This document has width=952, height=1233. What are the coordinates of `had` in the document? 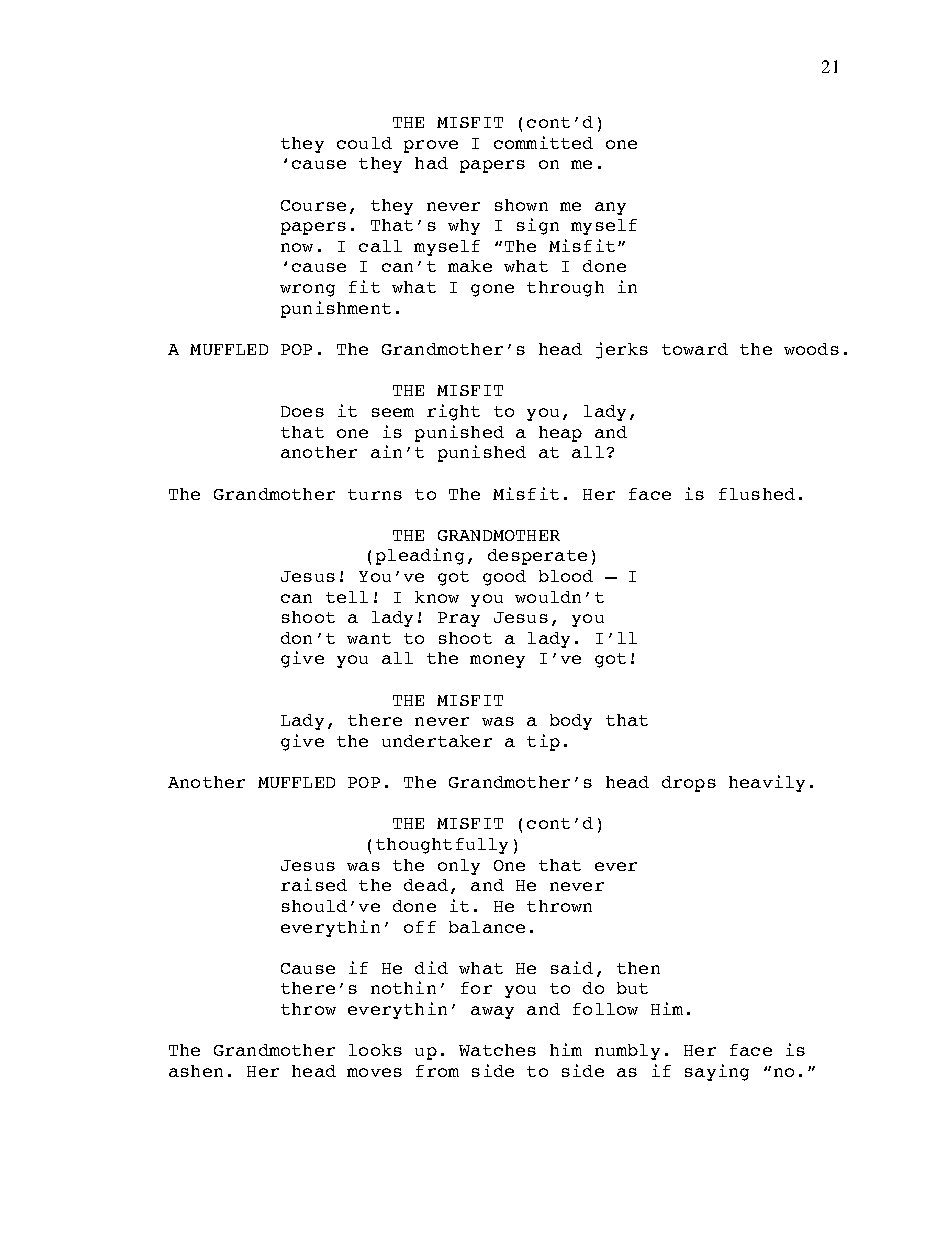 It's located at (431, 163).
